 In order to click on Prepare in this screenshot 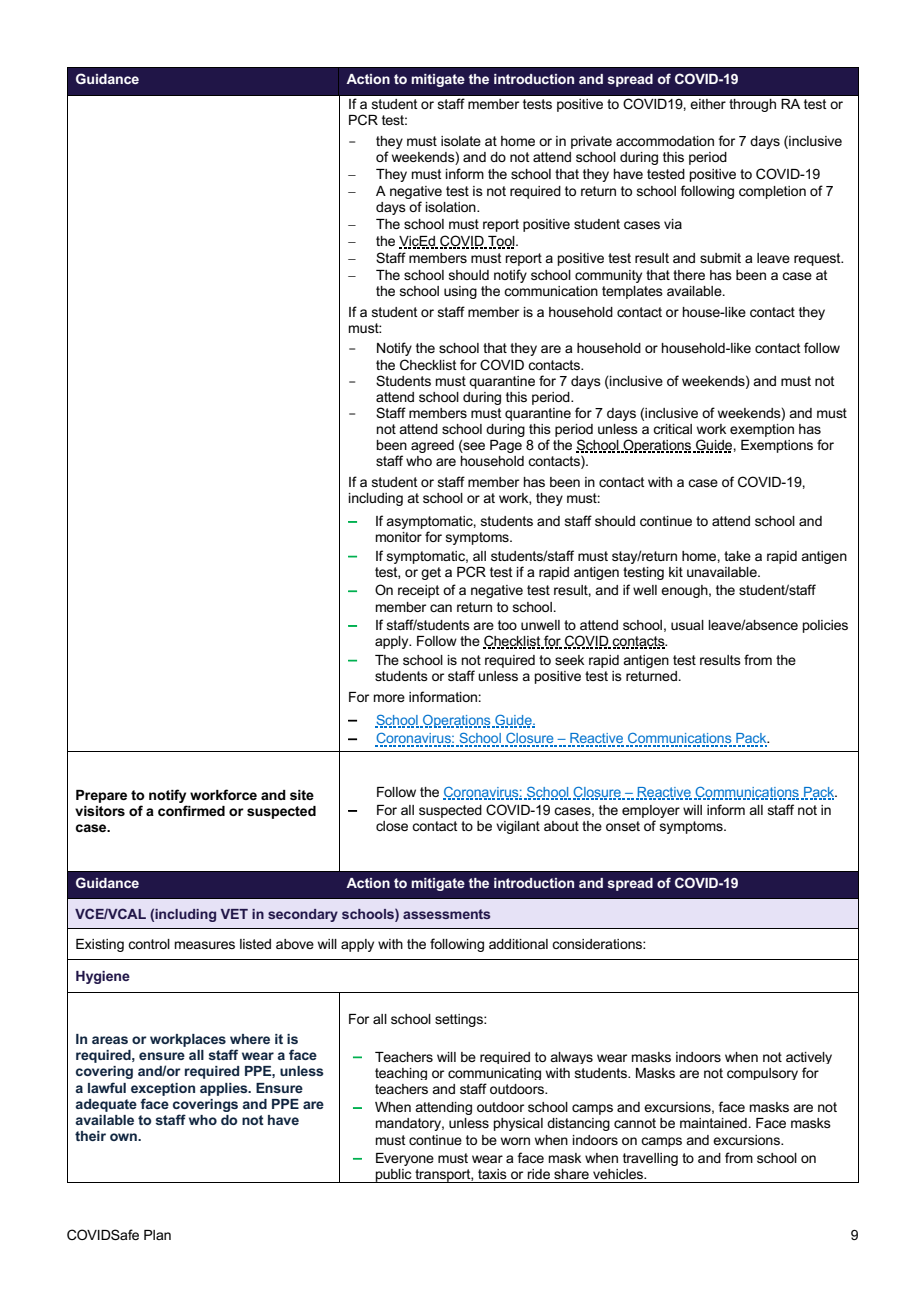, I will do `click(101, 796)`.
